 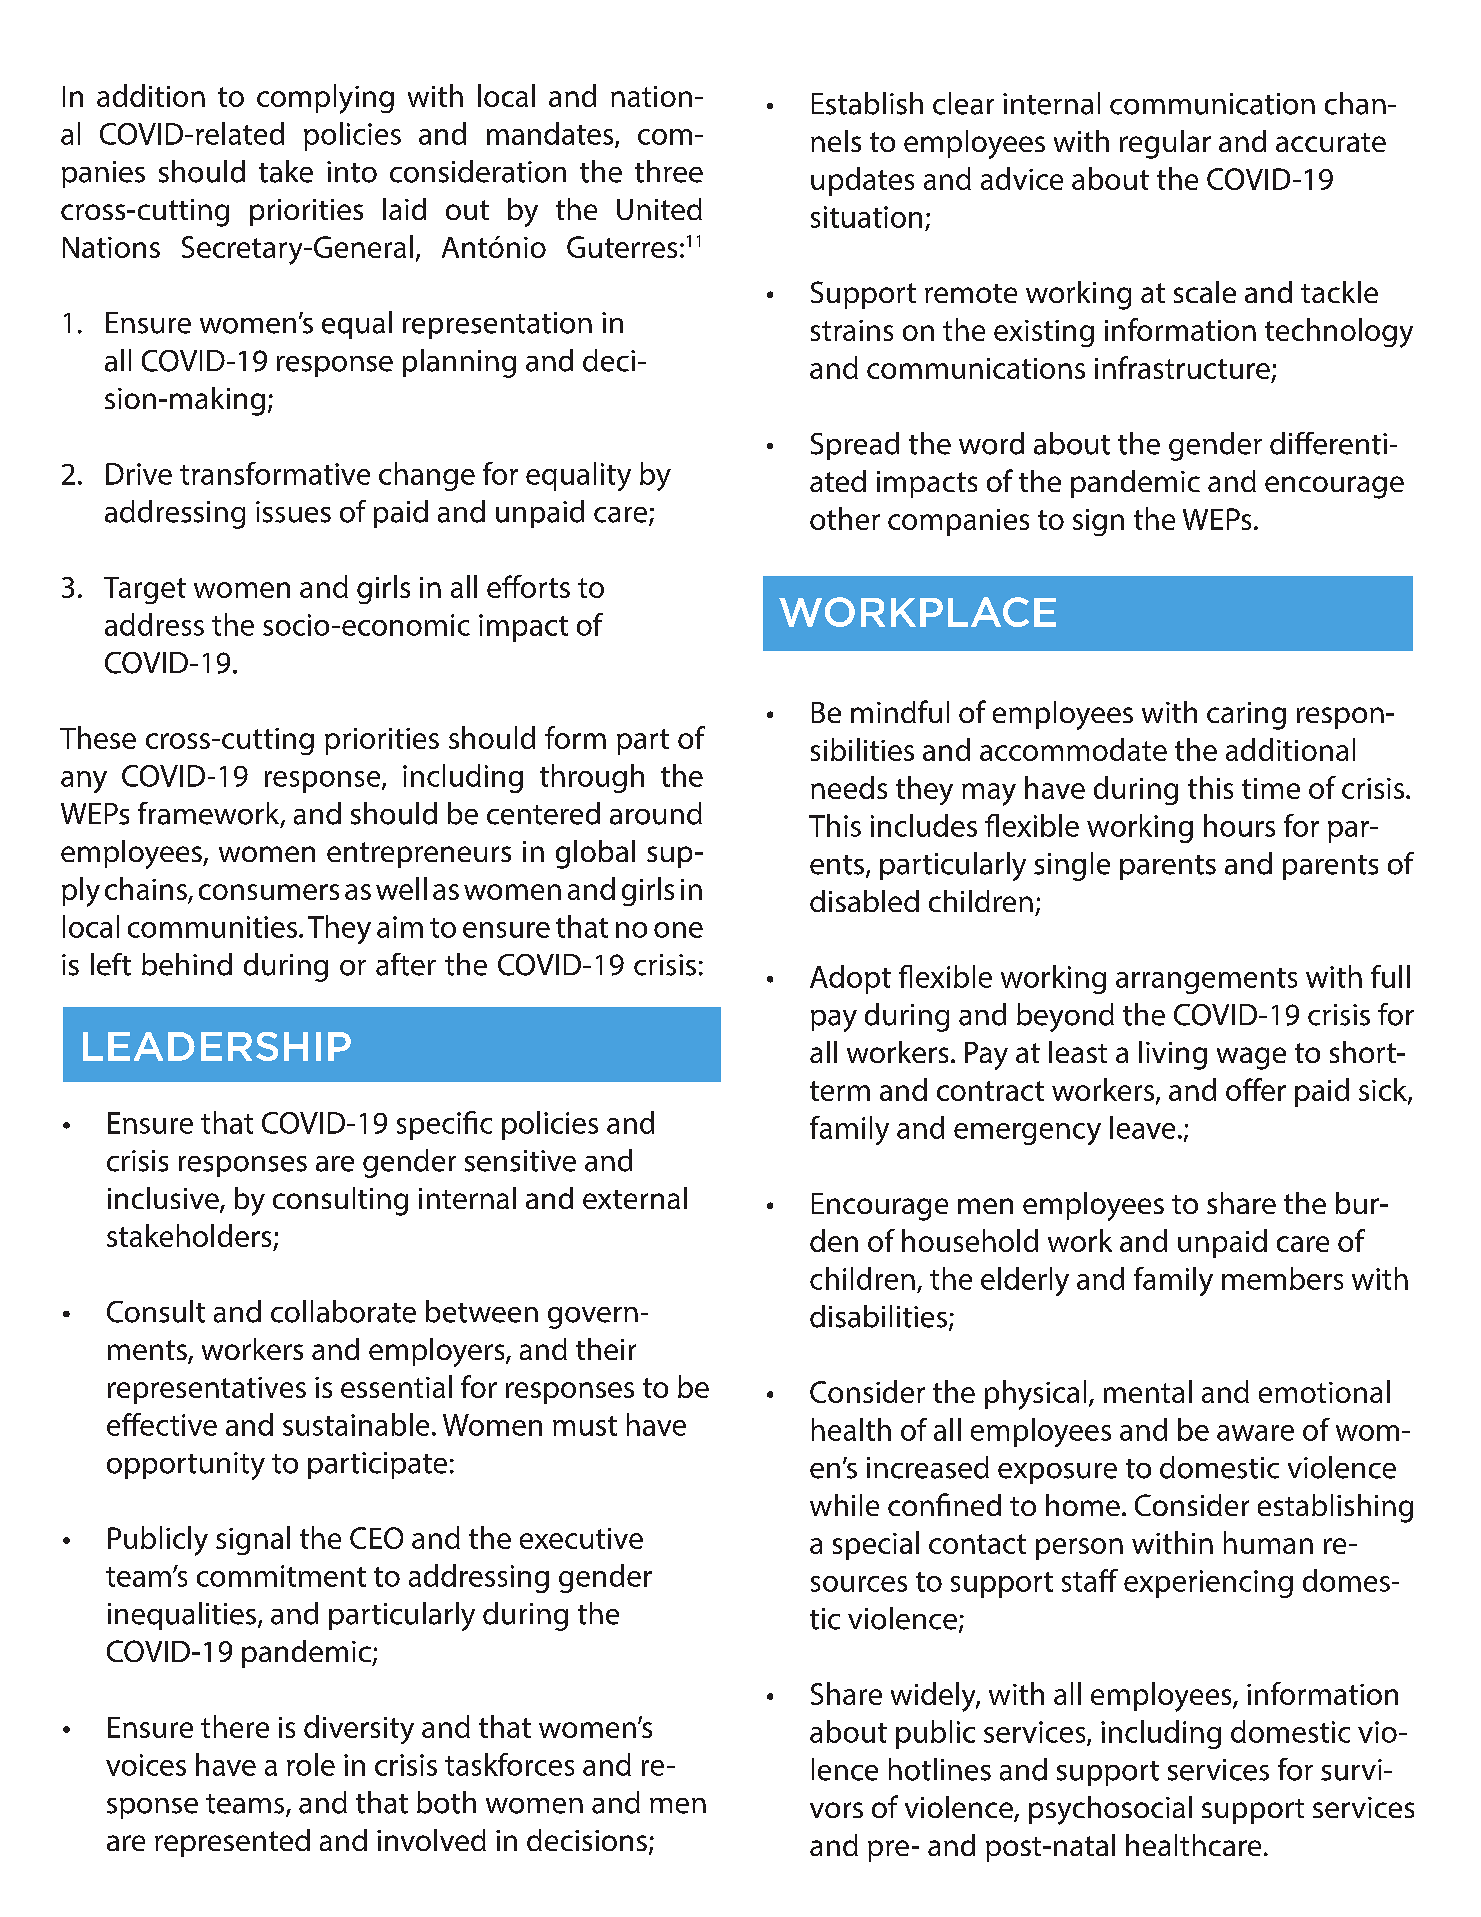 What do you see at coordinates (293, 512) in the page?
I see `issues` at bounding box center [293, 512].
